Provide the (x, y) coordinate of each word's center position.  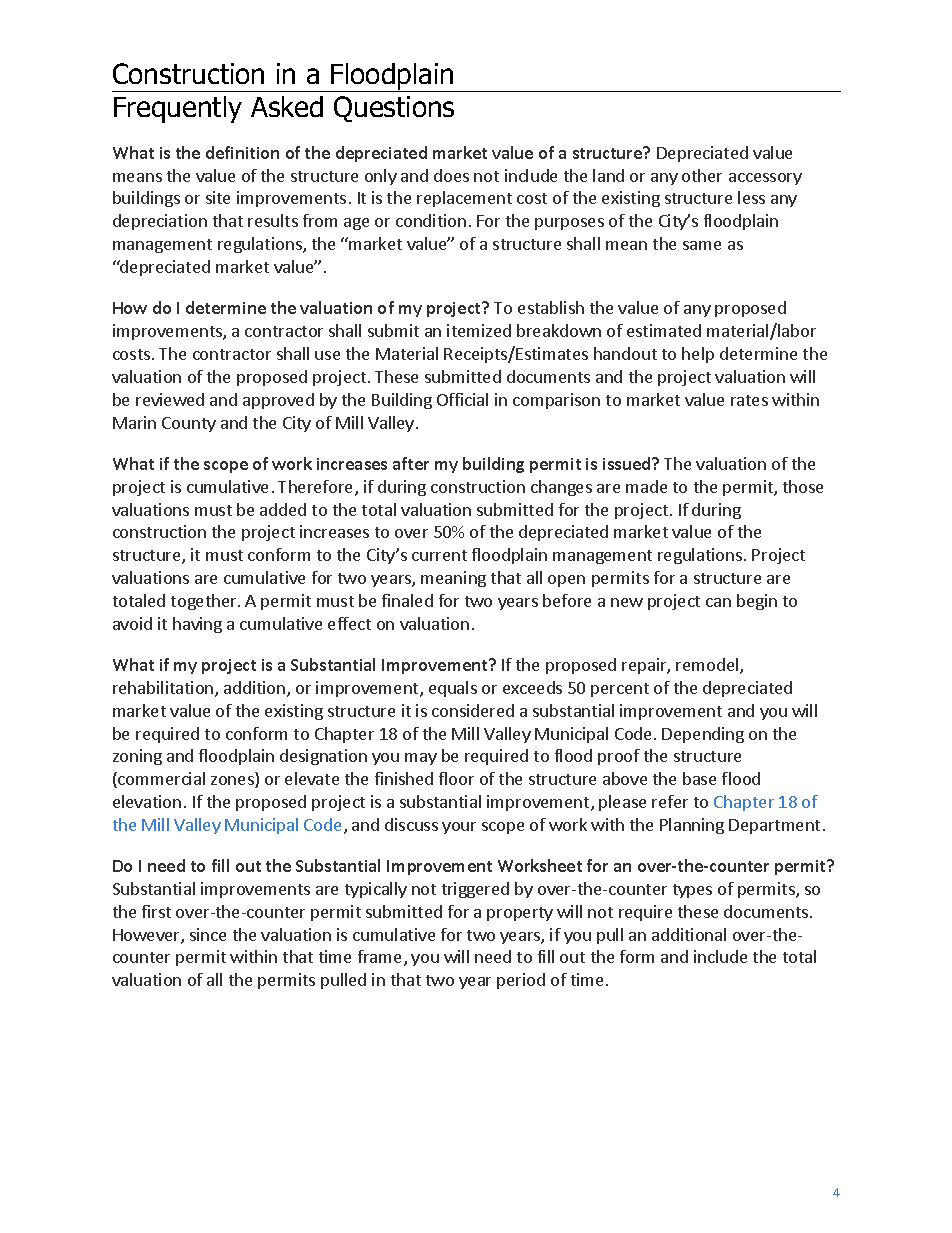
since (208, 934)
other (702, 175)
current (439, 555)
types (692, 891)
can (718, 602)
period (521, 981)
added (283, 509)
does (451, 175)
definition (242, 152)
